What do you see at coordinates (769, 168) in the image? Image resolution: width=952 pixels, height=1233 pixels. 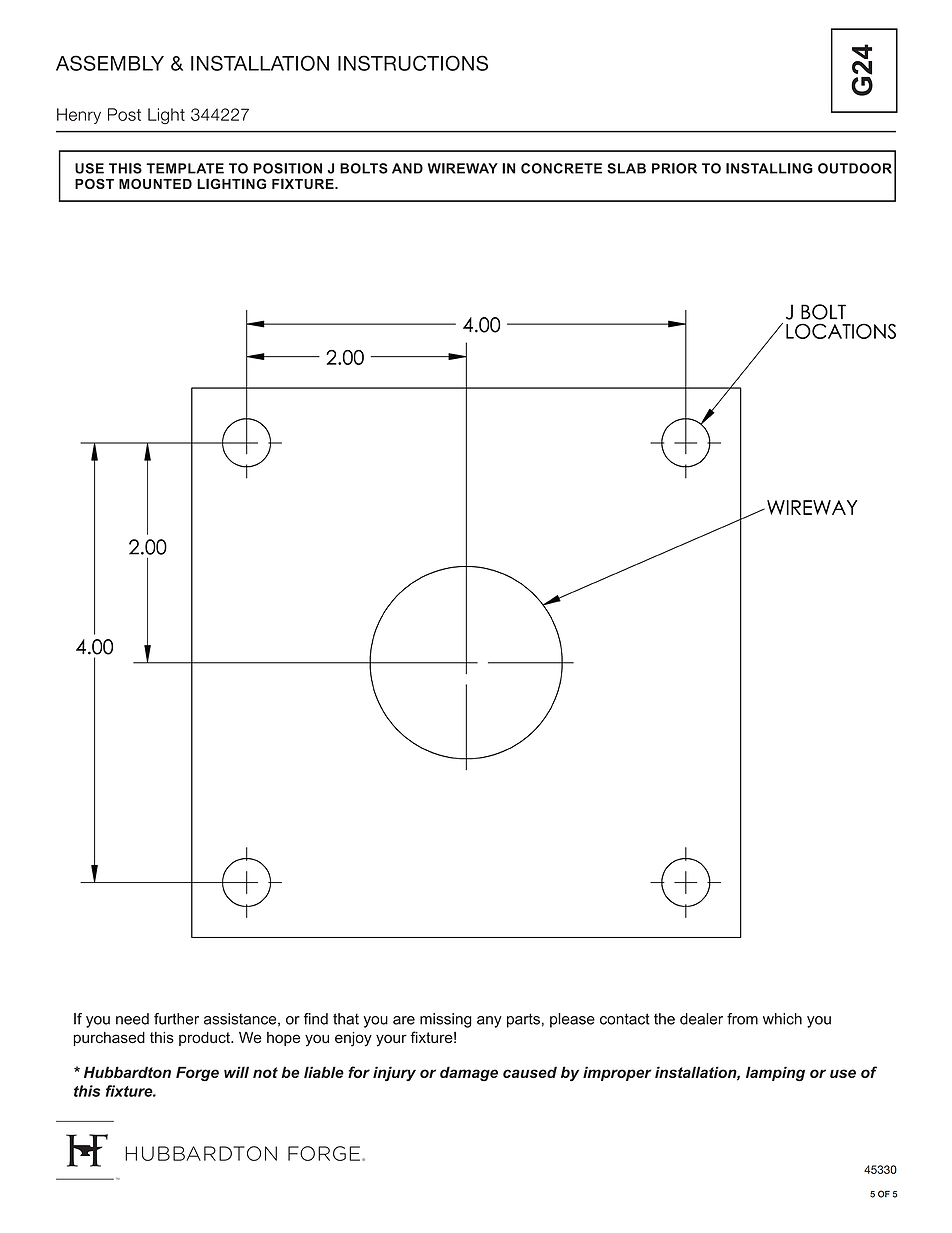 I see `INSTALLING` at bounding box center [769, 168].
